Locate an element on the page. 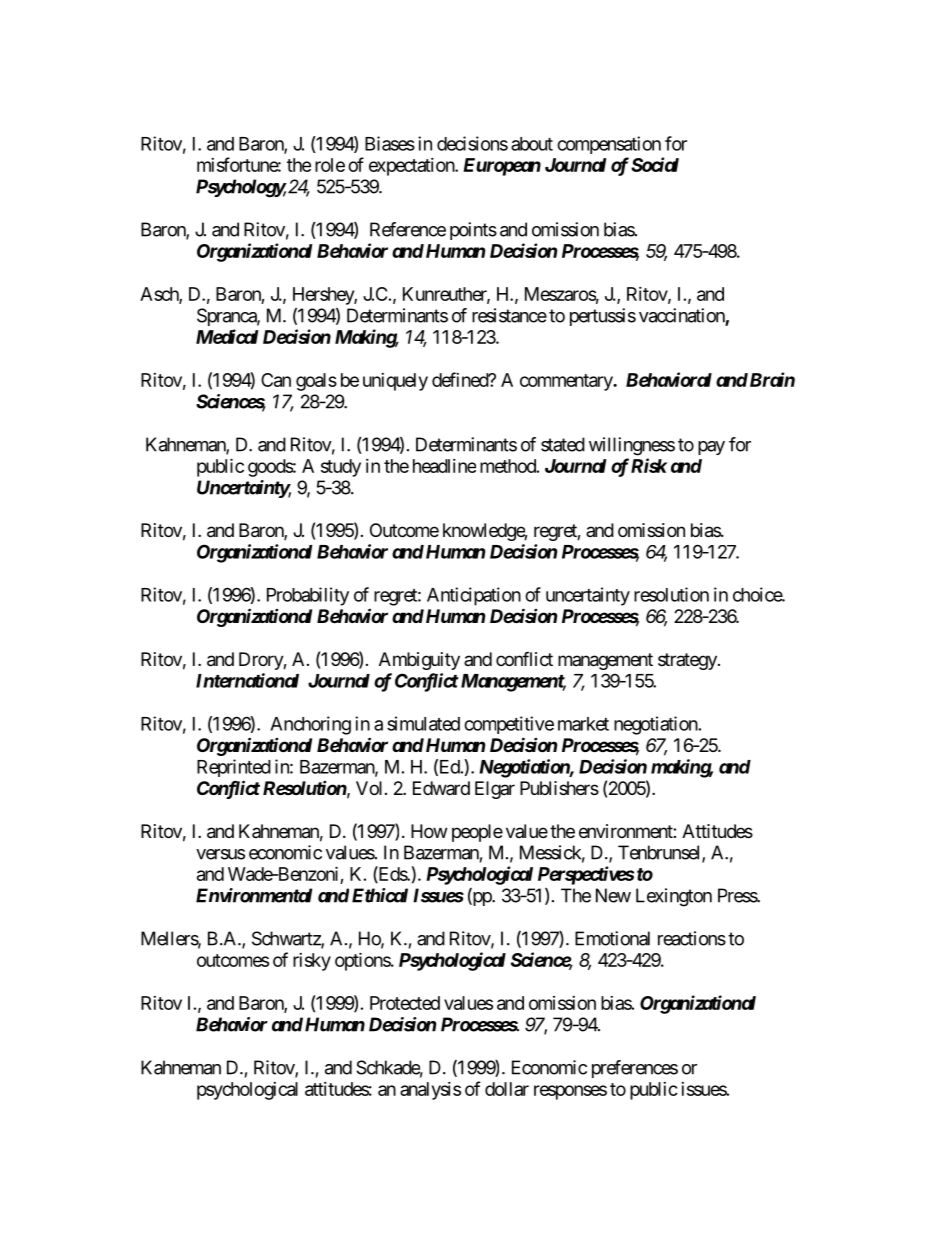 Image resolution: width=952 pixels, height=1233 pixels. uniquely is located at coordinates (395, 382).
